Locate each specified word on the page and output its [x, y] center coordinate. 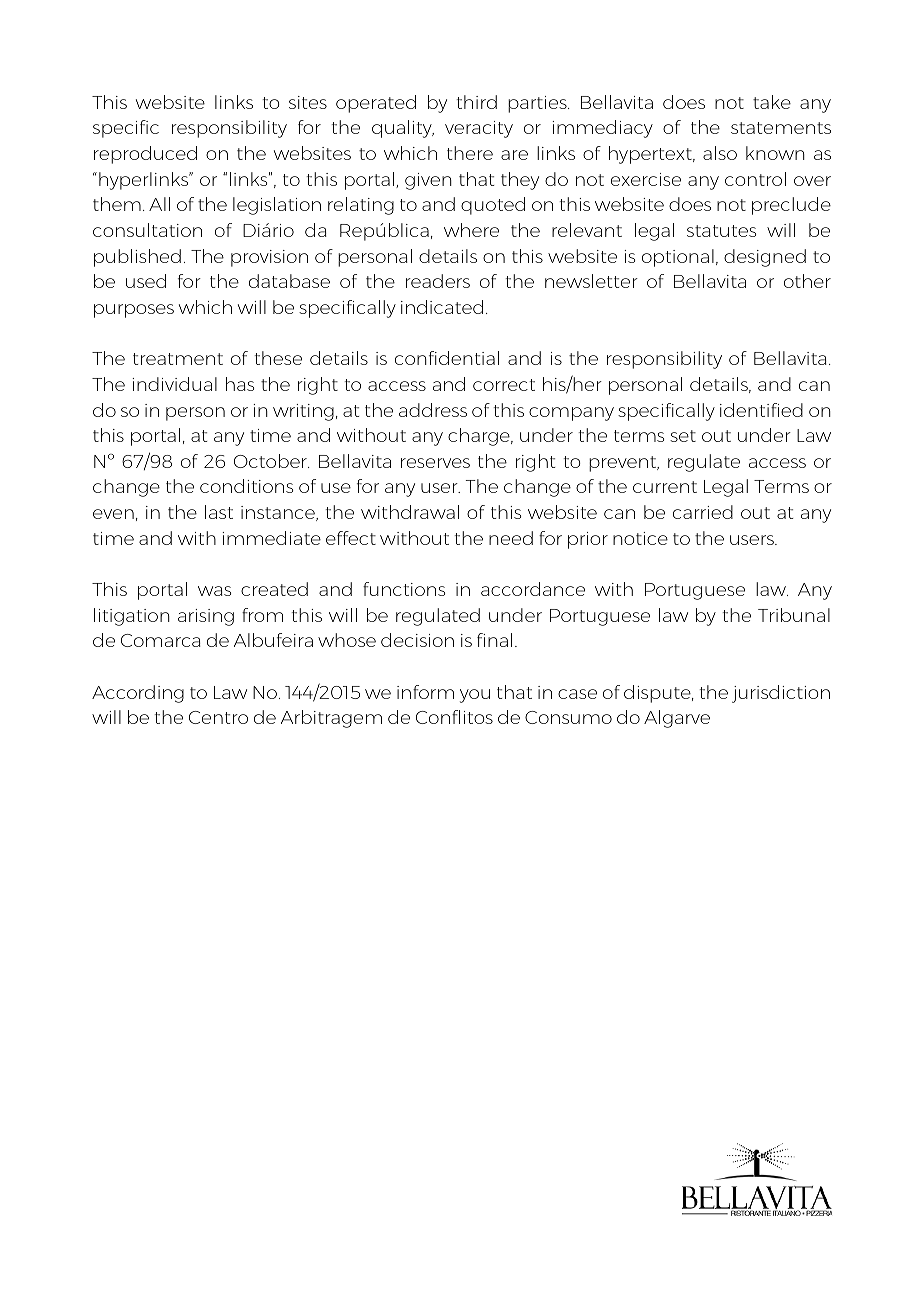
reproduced [145, 155]
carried [703, 512]
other [807, 281]
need [511, 538]
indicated [442, 307]
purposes [134, 311]
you [475, 696]
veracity [479, 129]
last [219, 512]
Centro [218, 717]
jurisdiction [781, 694]
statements [781, 128]
